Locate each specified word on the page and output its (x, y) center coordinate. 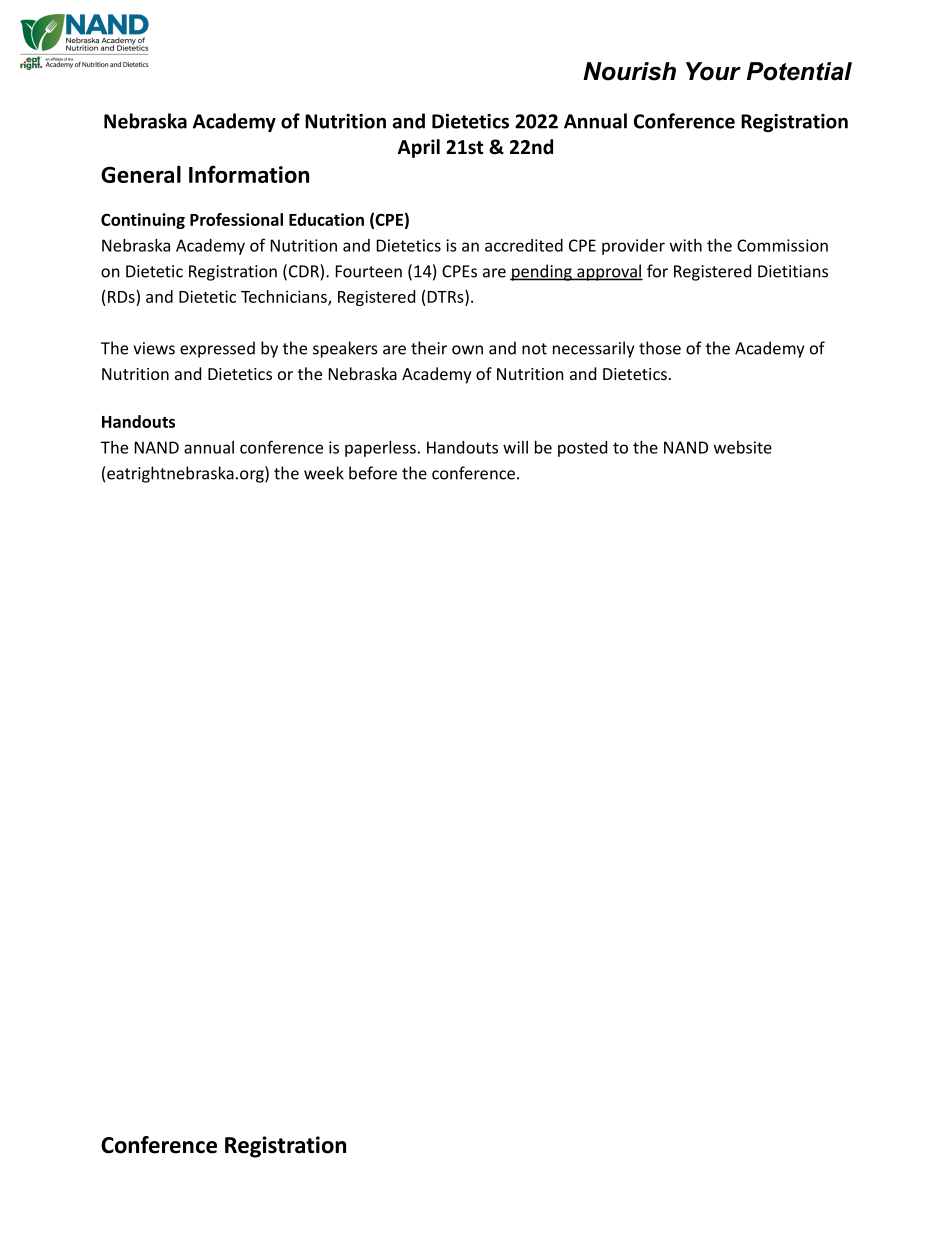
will (515, 447)
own (467, 350)
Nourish (629, 71)
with (686, 245)
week (324, 473)
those (660, 348)
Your (713, 71)
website (743, 447)
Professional (236, 219)
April (419, 148)
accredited (524, 245)
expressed (217, 349)
